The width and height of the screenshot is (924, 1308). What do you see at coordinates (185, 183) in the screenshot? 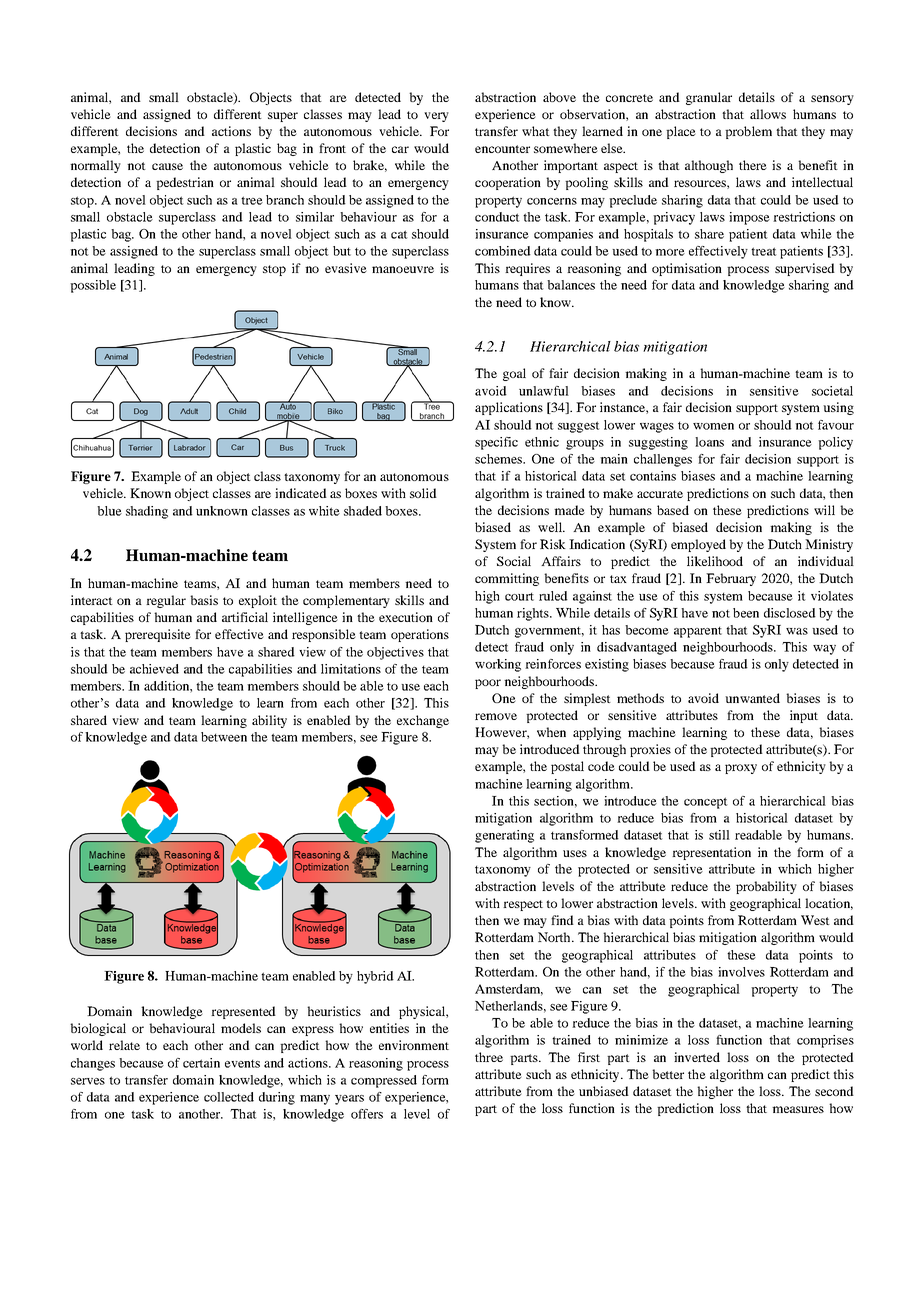
I see `pedestrian` at bounding box center [185, 183].
